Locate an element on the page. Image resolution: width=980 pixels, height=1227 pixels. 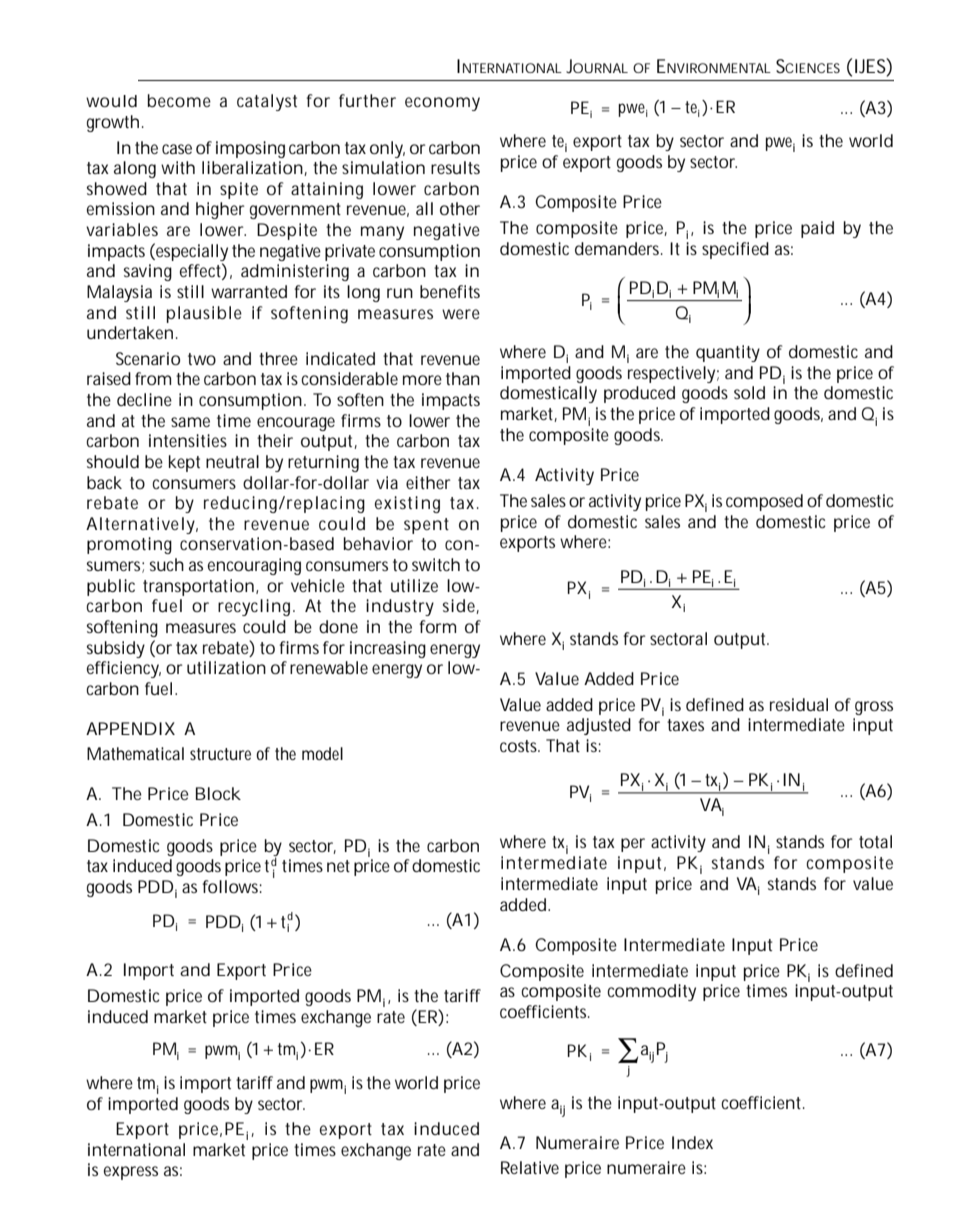
costs is located at coordinates (520, 746).
